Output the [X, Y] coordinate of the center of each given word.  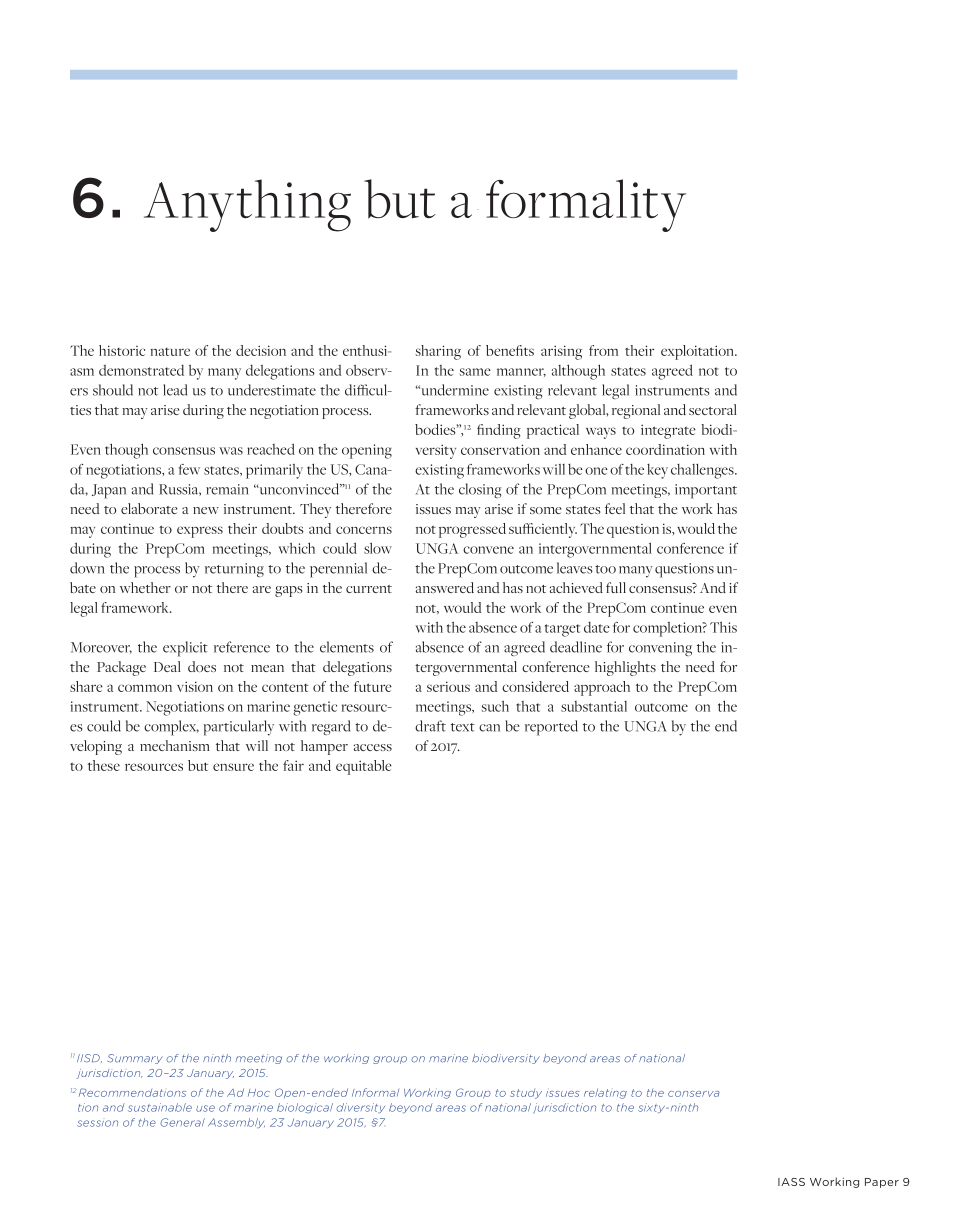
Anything [247, 205]
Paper [882, 1183]
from [603, 350]
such [495, 706]
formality [586, 205]
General [182, 1122]
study [526, 1094]
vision [195, 686]
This [723, 627]
